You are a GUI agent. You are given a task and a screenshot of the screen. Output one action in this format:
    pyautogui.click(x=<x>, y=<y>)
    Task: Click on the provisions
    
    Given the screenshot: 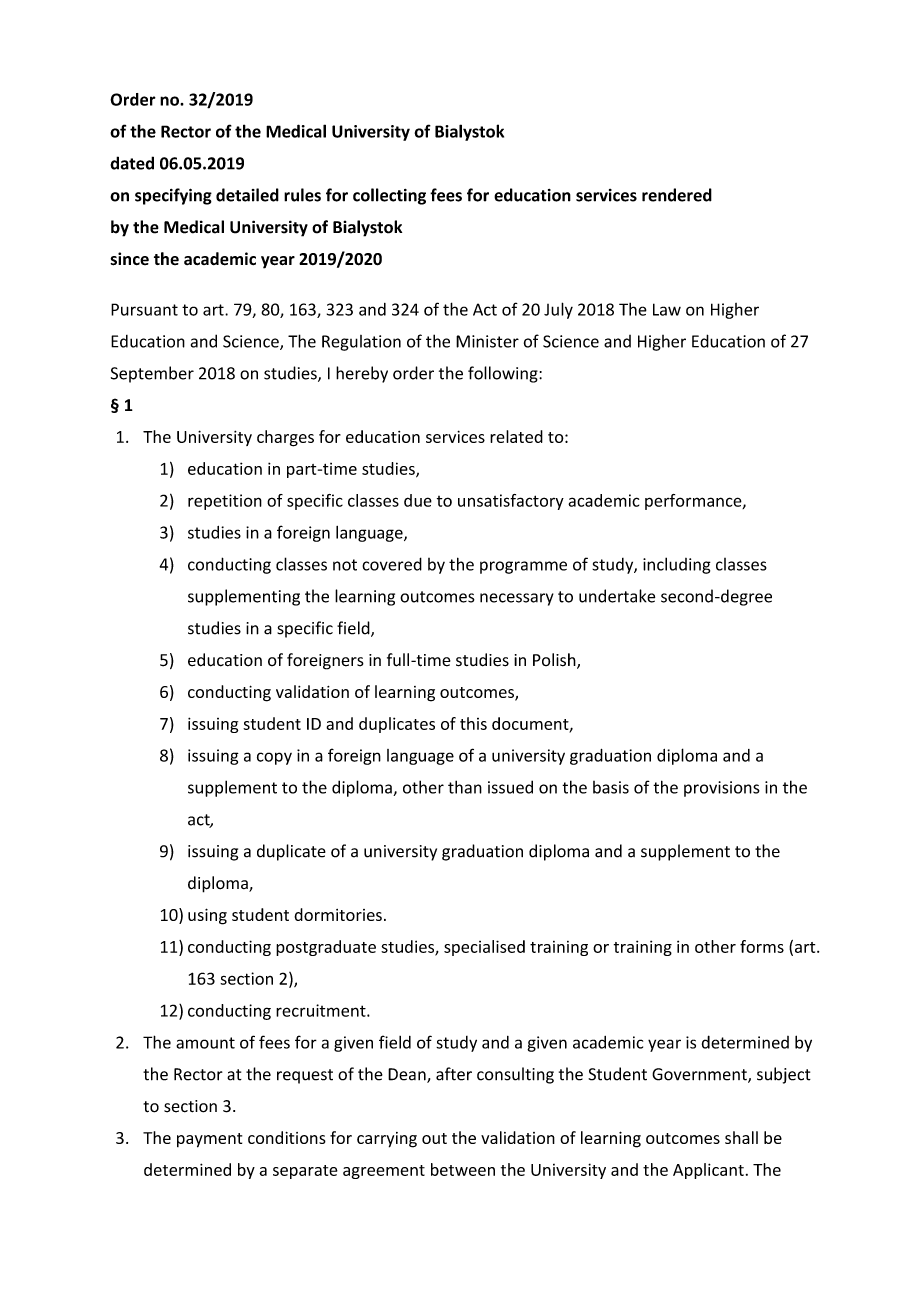 What is the action you would take?
    pyautogui.click(x=722, y=789)
